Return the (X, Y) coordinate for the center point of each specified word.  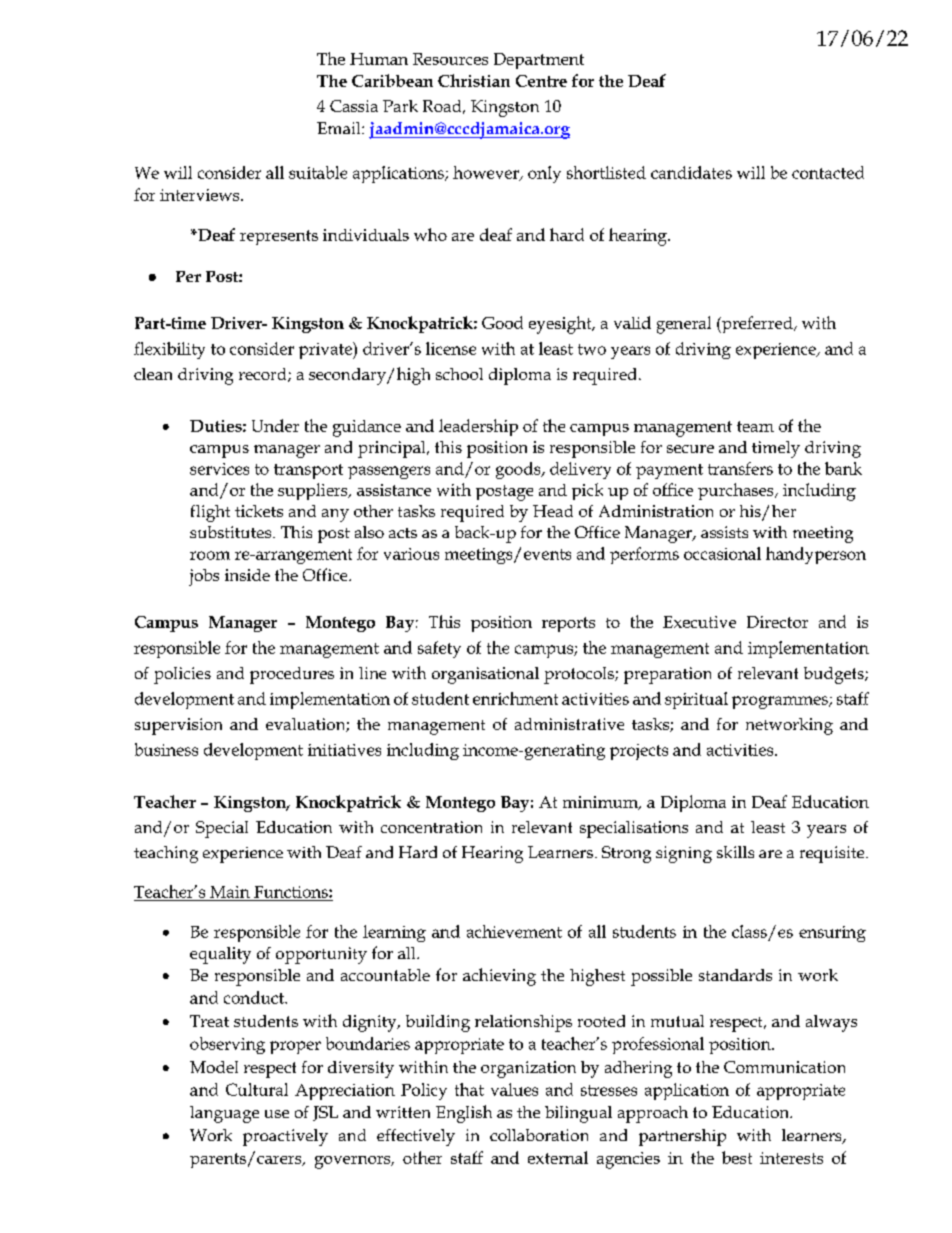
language (224, 1114)
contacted (828, 172)
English (464, 1114)
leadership (478, 427)
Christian (474, 80)
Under (275, 425)
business (166, 749)
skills (735, 852)
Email (340, 128)
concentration (431, 827)
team (755, 426)
